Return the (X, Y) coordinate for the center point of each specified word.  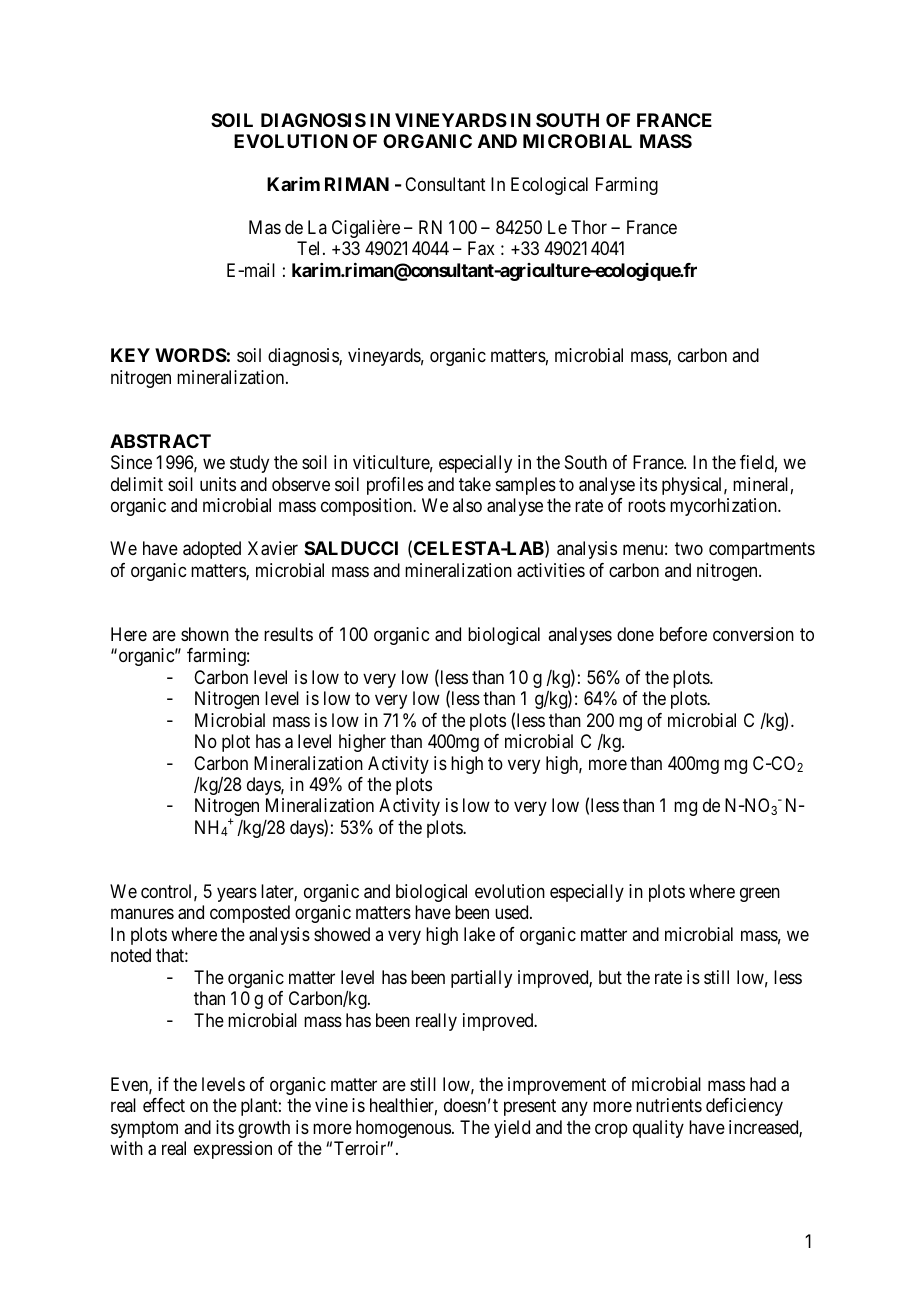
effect (164, 1105)
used (513, 912)
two (689, 548)
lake (479, 934)
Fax (481, 248)
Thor (589, 227)
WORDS (191, 355)
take (475, 484)
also (467, 505)
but (610, 977)
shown (205, 634)
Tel (310, 248)
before (683, 634)
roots (647, 506)
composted (250, 914)
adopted (212, 550)
